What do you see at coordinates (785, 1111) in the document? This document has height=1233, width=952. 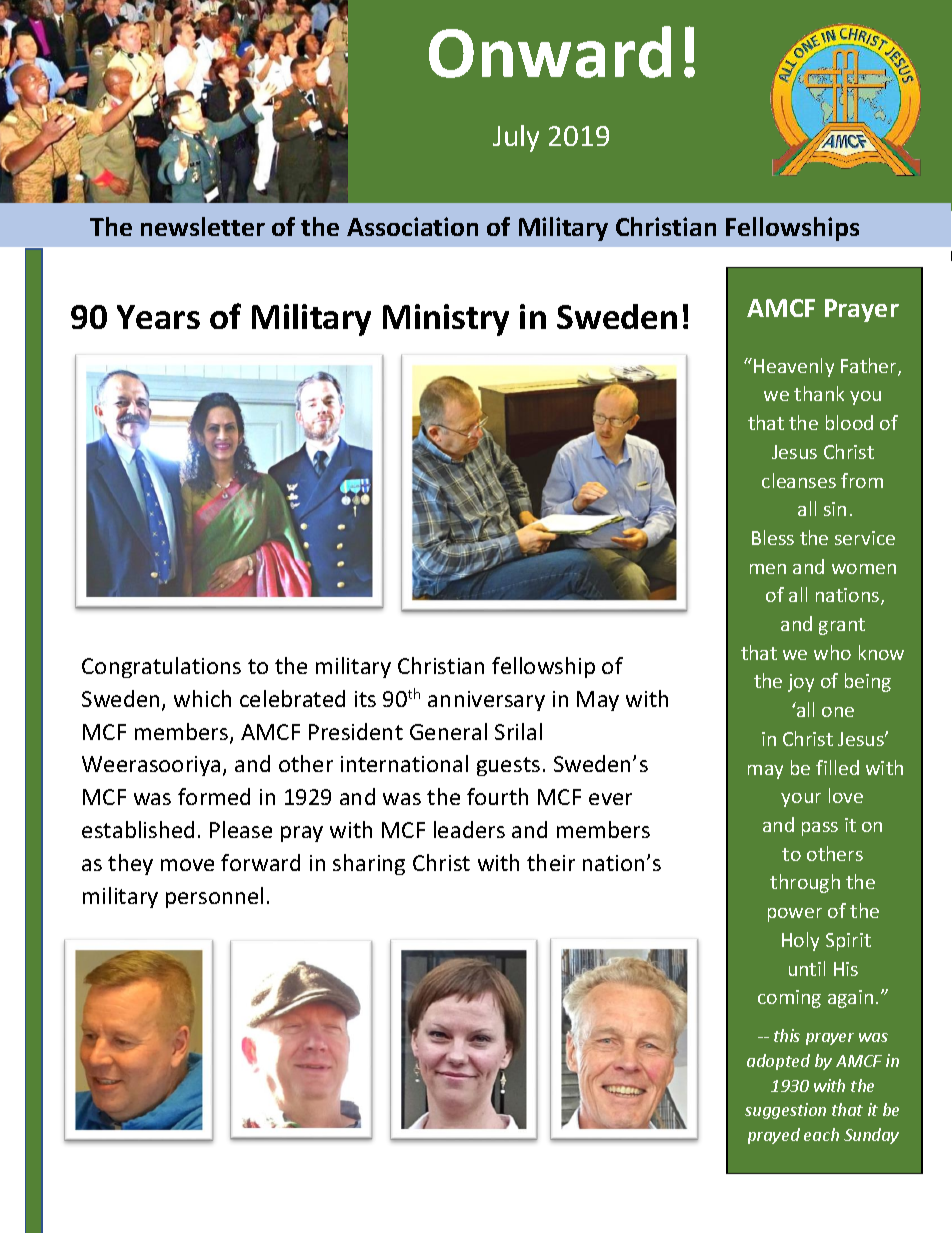 I see `suggestion` at bounding box center [785, 1111].
